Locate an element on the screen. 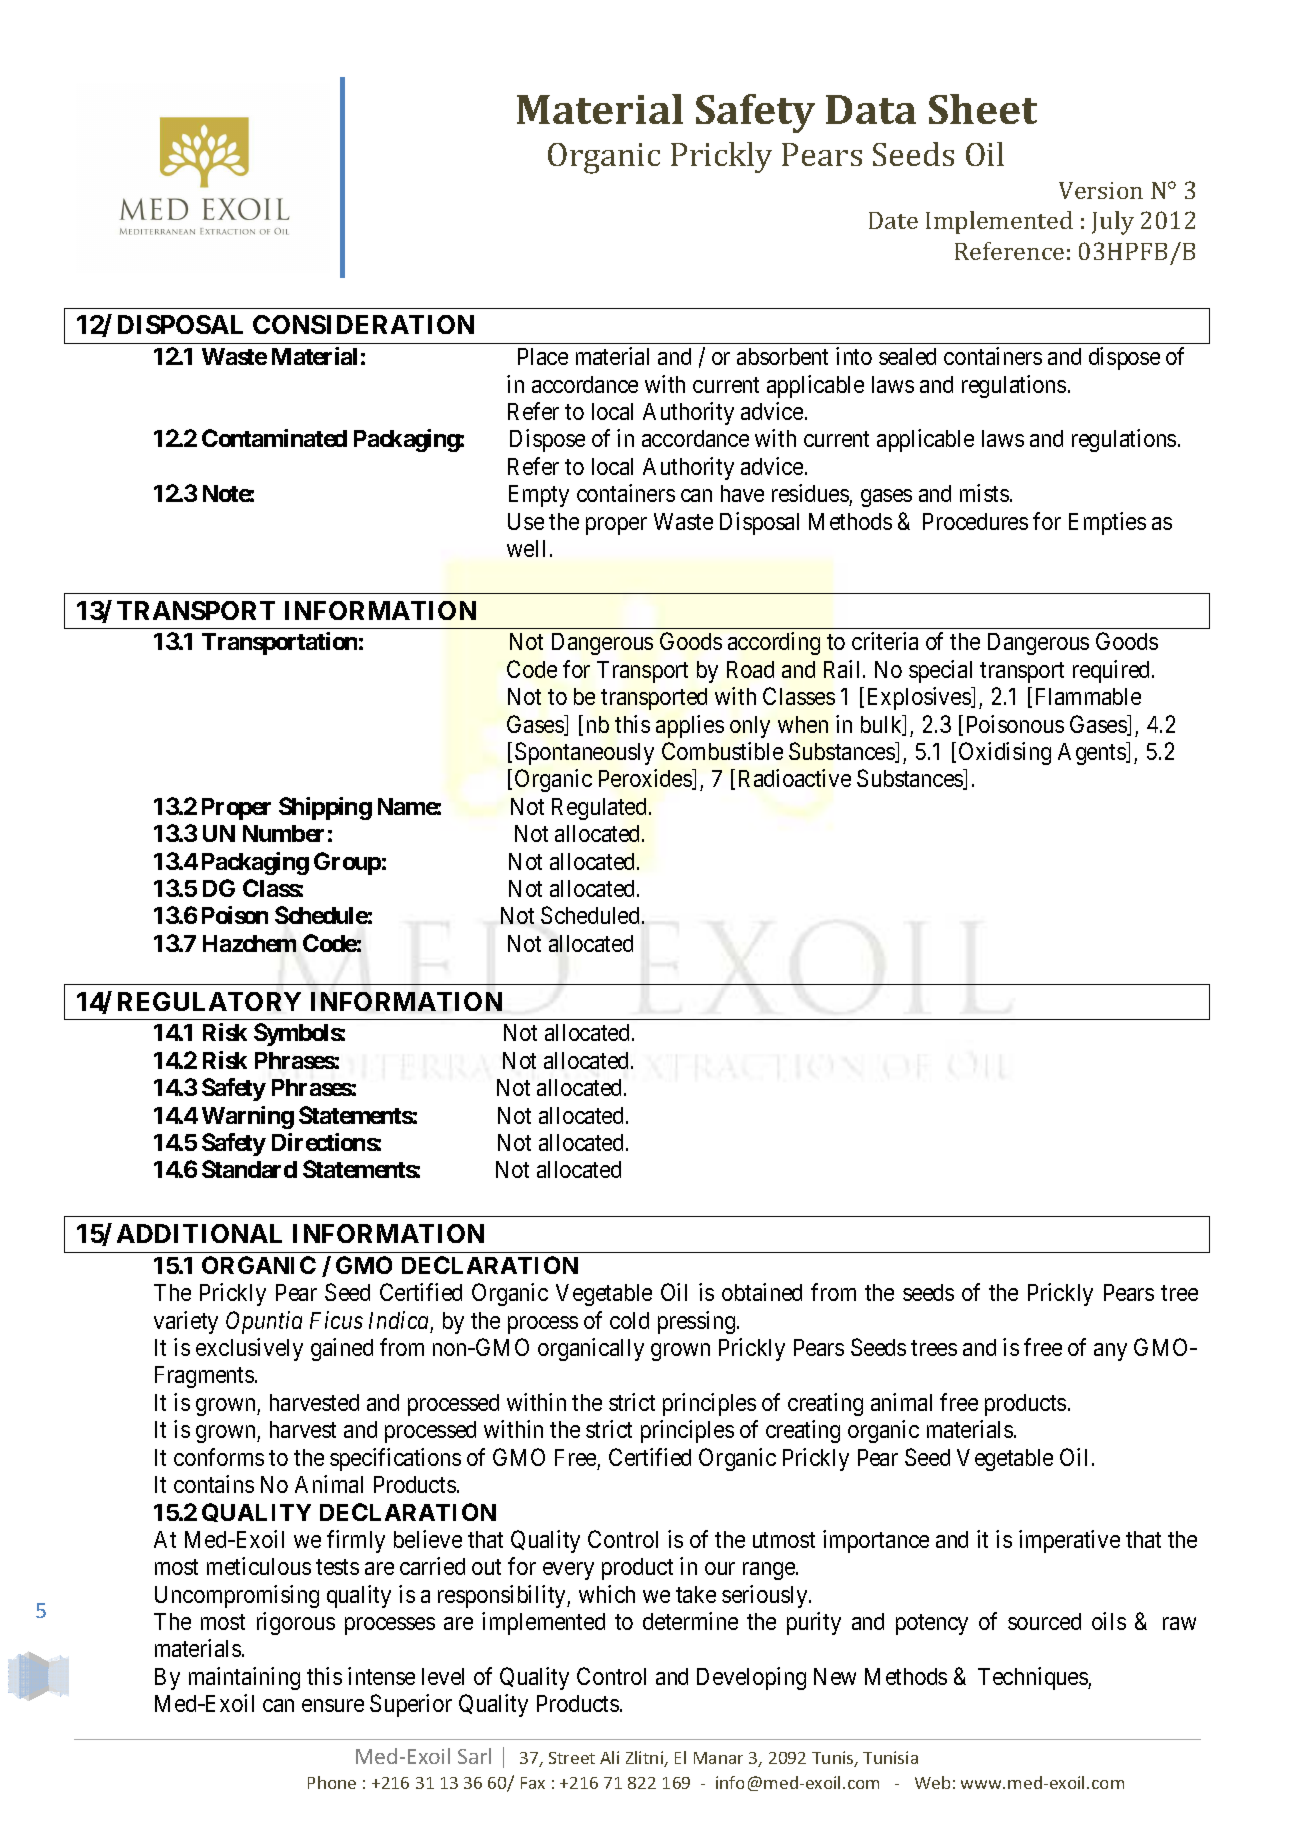 Image resolution: width=1289 pixels, height=1824 pixels. ensure is located at coordinates (333, 1705).
